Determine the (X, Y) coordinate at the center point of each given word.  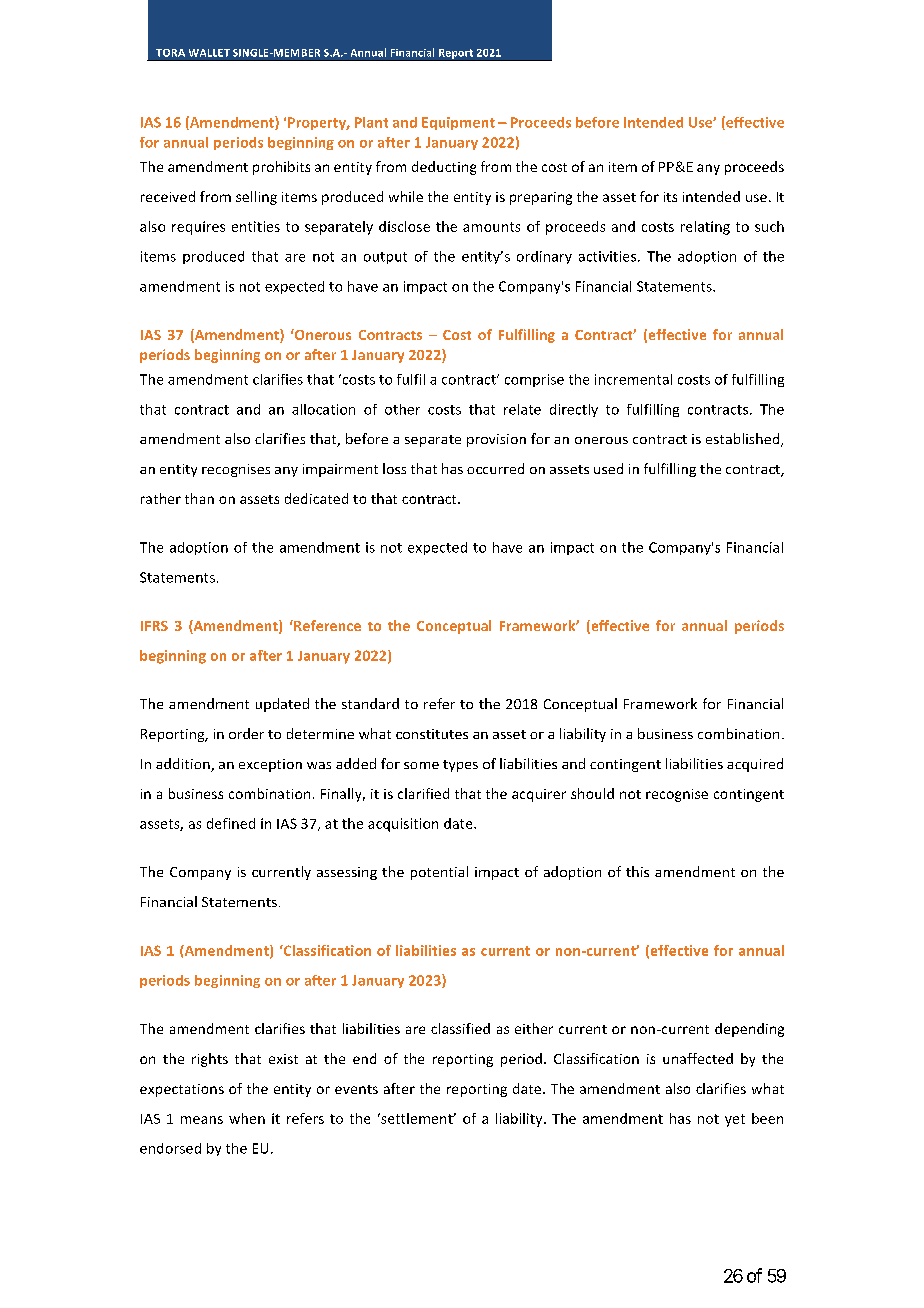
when (247, 1118)
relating (705, 228)
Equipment (458, 123)
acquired (755, 765)
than (199, 498)
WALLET (209, 53)
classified (460, 1028)
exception (270, 765)
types (460, 766)
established (744, 440)
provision (496, 440)
